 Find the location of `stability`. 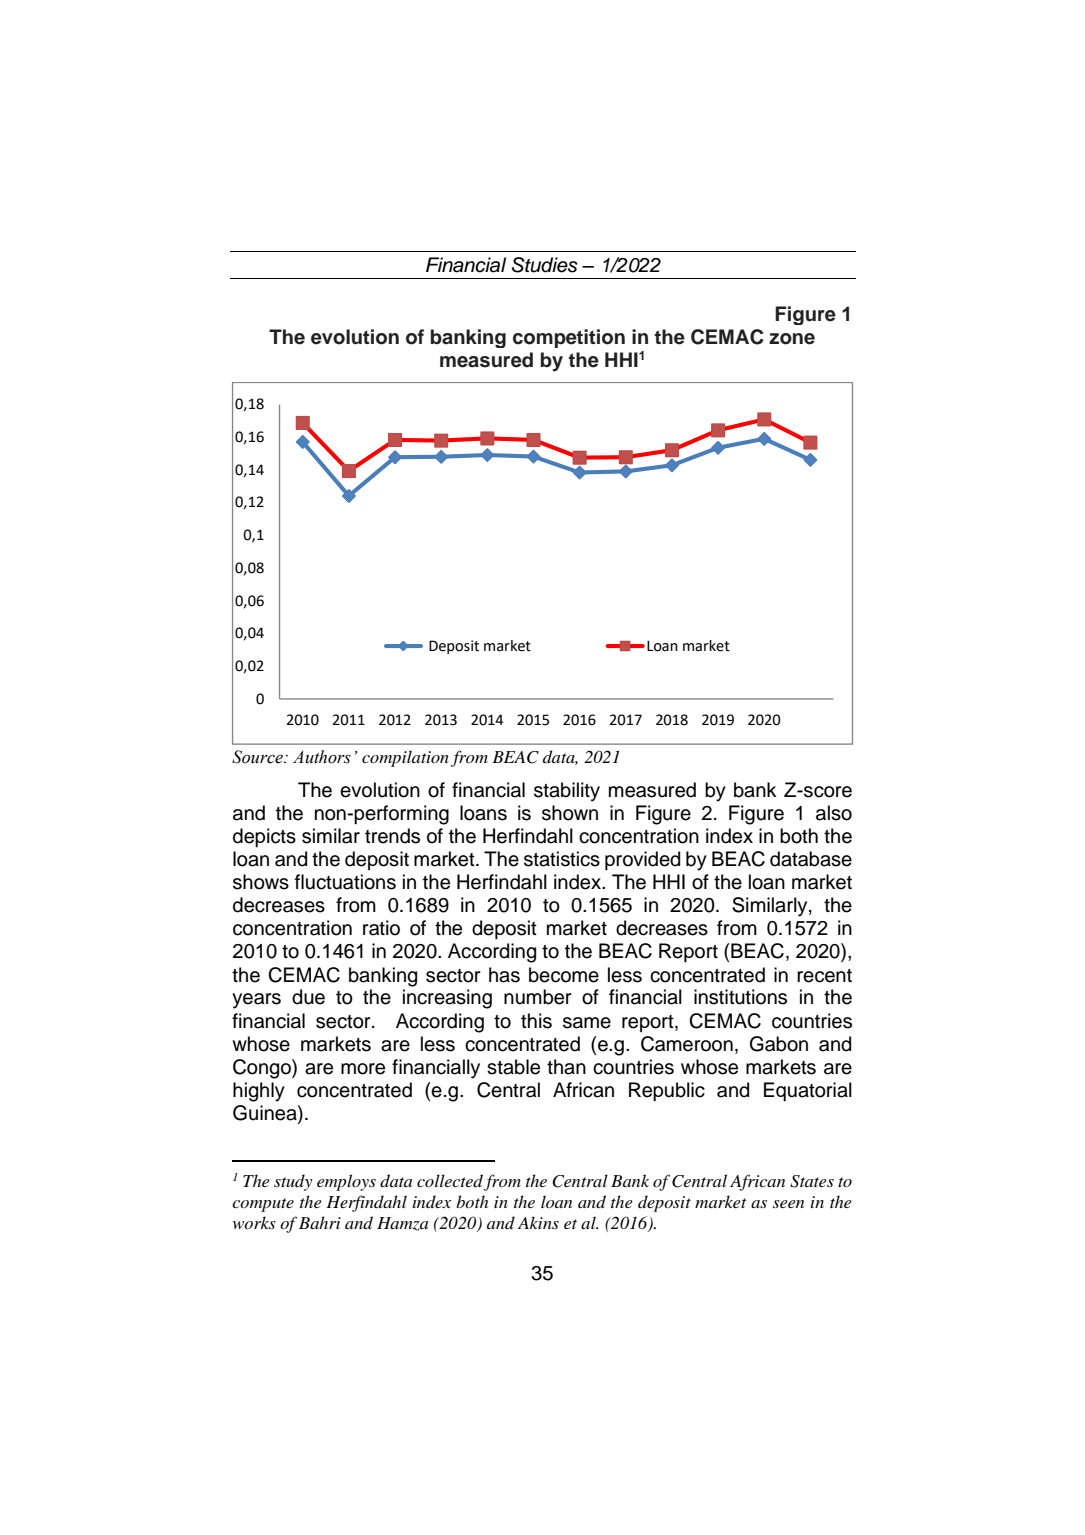

stability is located at coordinates (567, 792).
